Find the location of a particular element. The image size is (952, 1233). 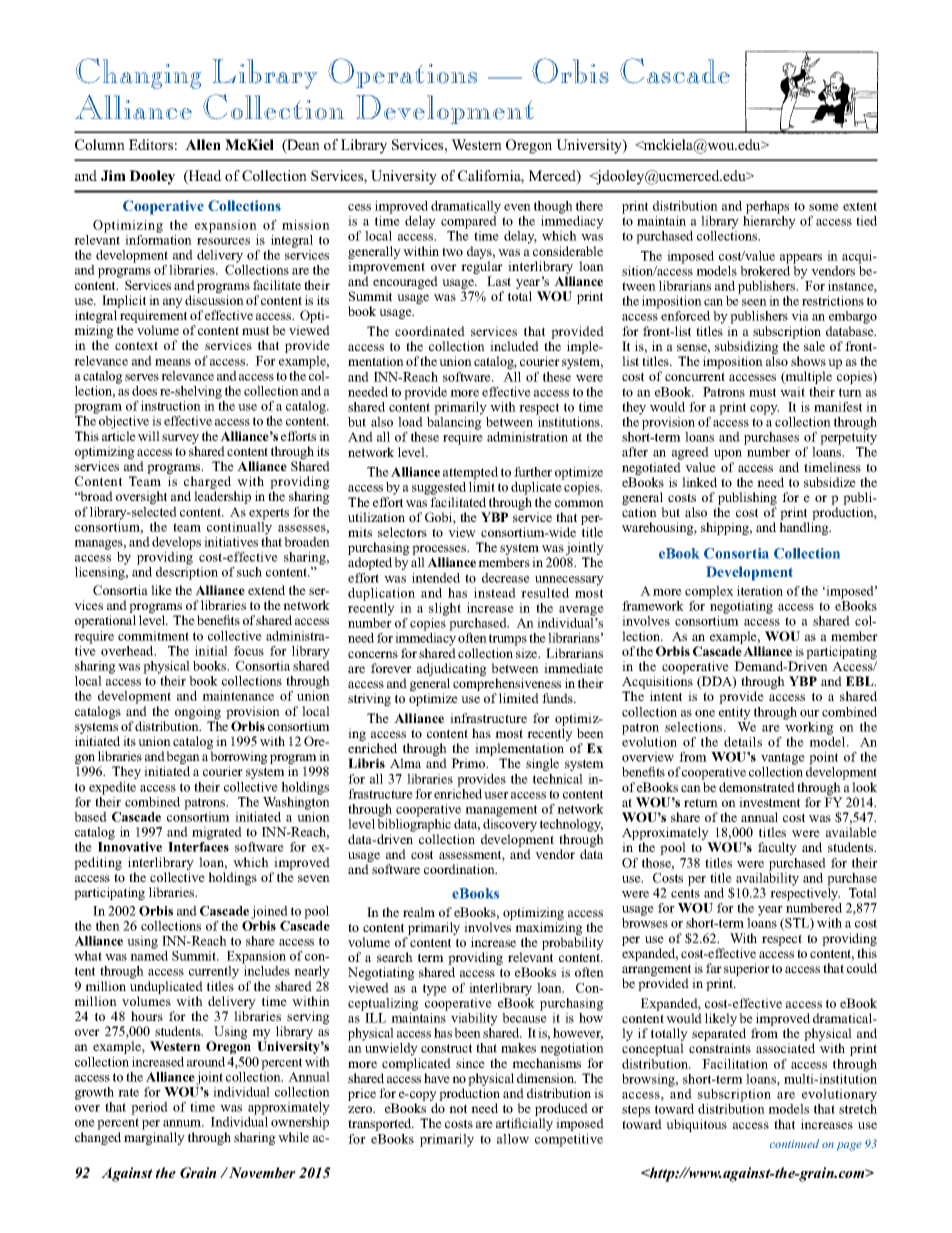

availability is located at coordinates (767, 878).
